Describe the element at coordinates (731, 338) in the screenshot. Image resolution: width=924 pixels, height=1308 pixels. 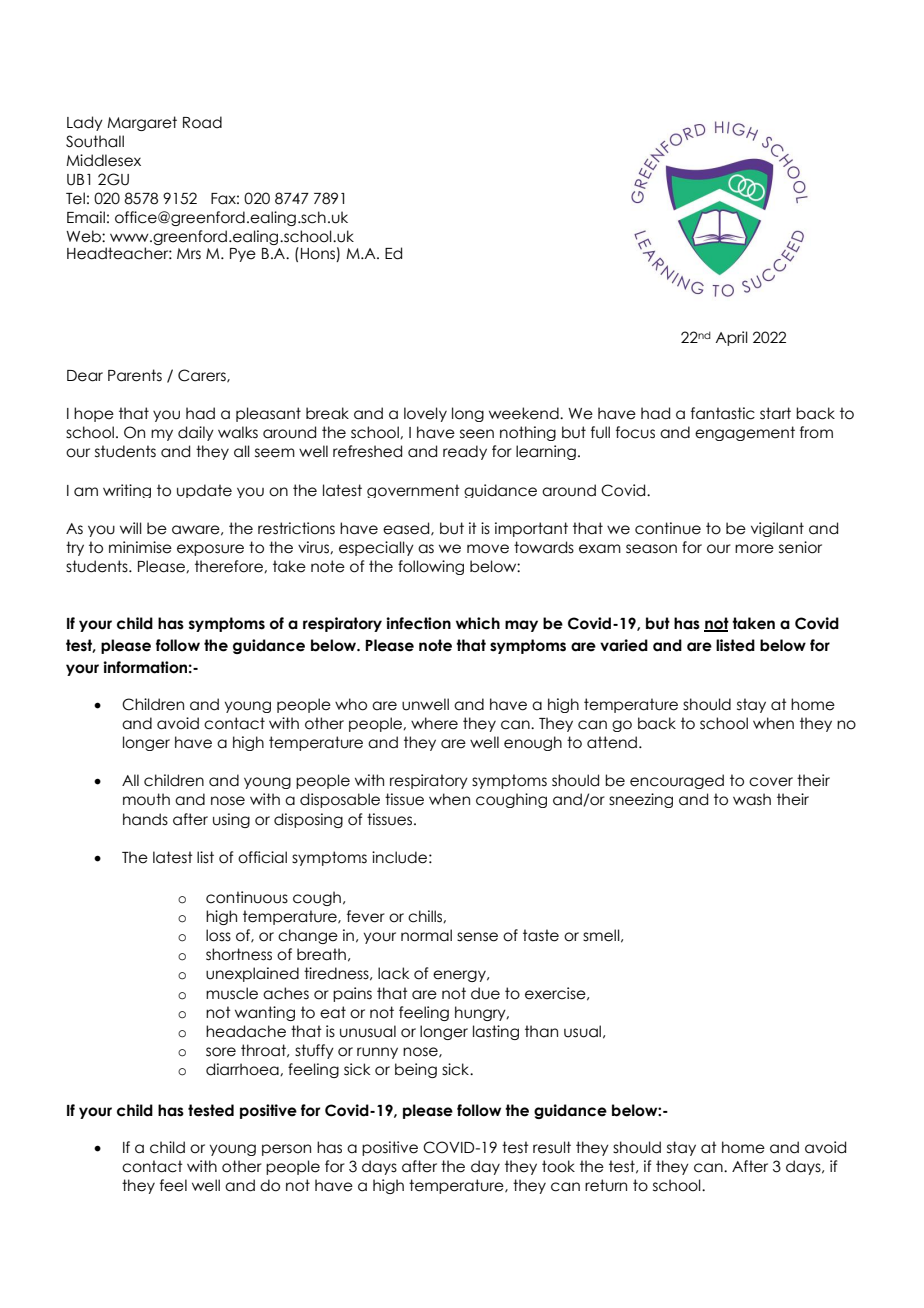
I see `April` at that location.
